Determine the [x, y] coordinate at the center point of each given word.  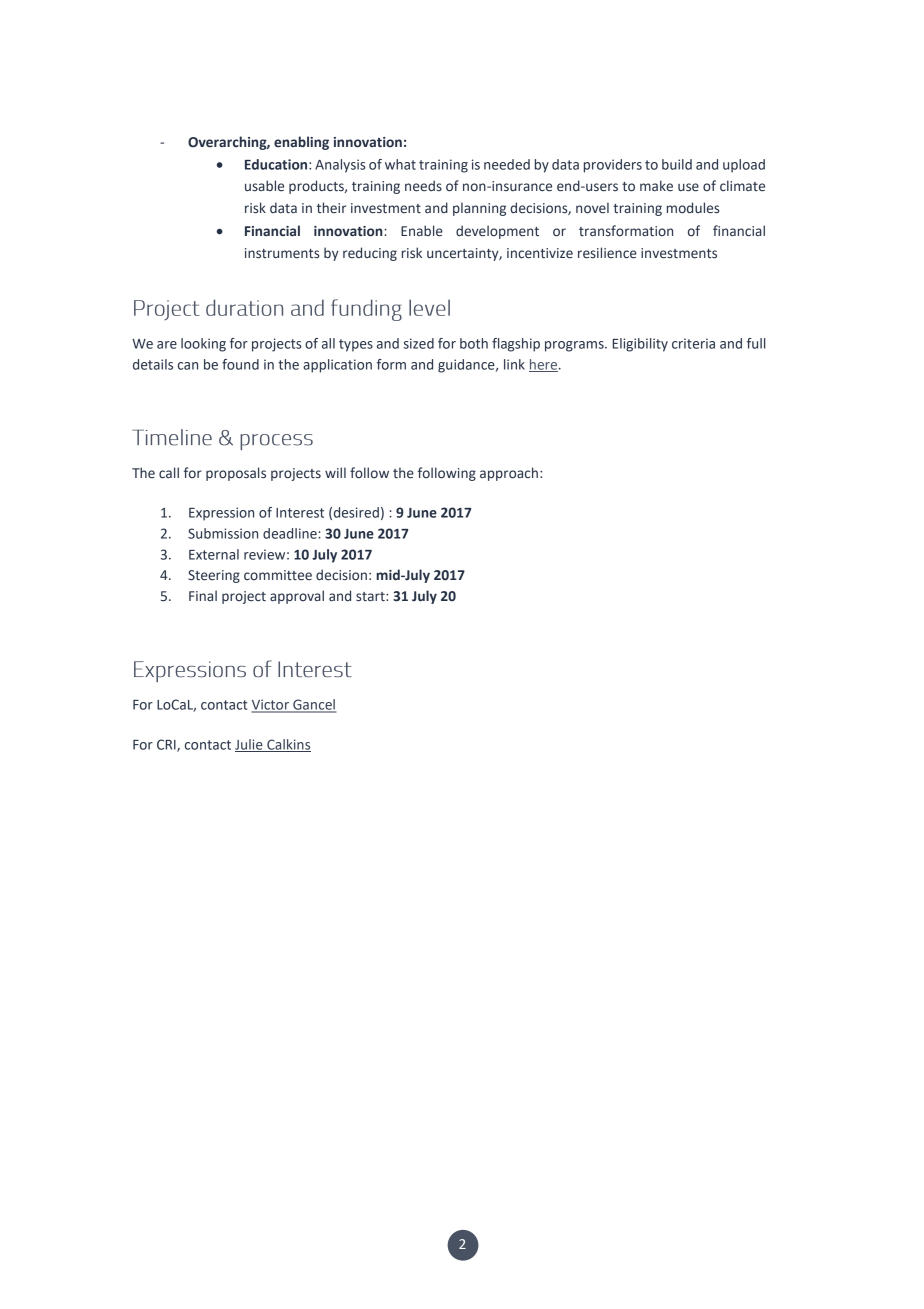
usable [264, 186]
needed [507, 164]
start [371, 597]
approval [297, 597]
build [677, 164]
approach [509, 474]
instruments [282, 253]
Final [203, 595]
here [543, 365]
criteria [693, 343]
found [240, 364]
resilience [607, 253]
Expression [221, 514]
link [514, 364]
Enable [422, 231]
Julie [250, 745]
